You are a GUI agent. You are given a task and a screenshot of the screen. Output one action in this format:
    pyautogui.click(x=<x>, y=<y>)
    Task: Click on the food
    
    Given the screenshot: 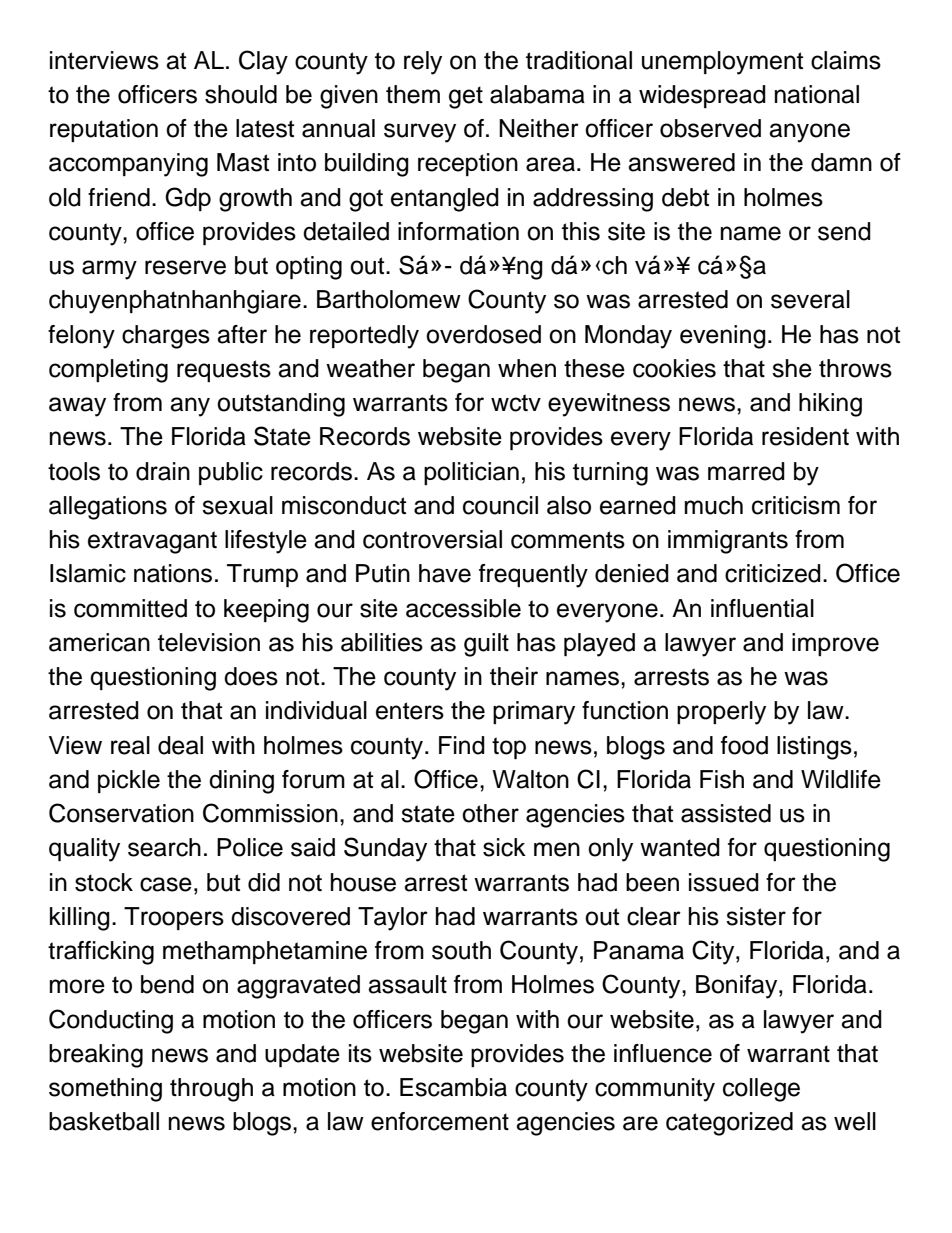 What is the action you would take?
    pyautogui.click(x=744, y=745)
